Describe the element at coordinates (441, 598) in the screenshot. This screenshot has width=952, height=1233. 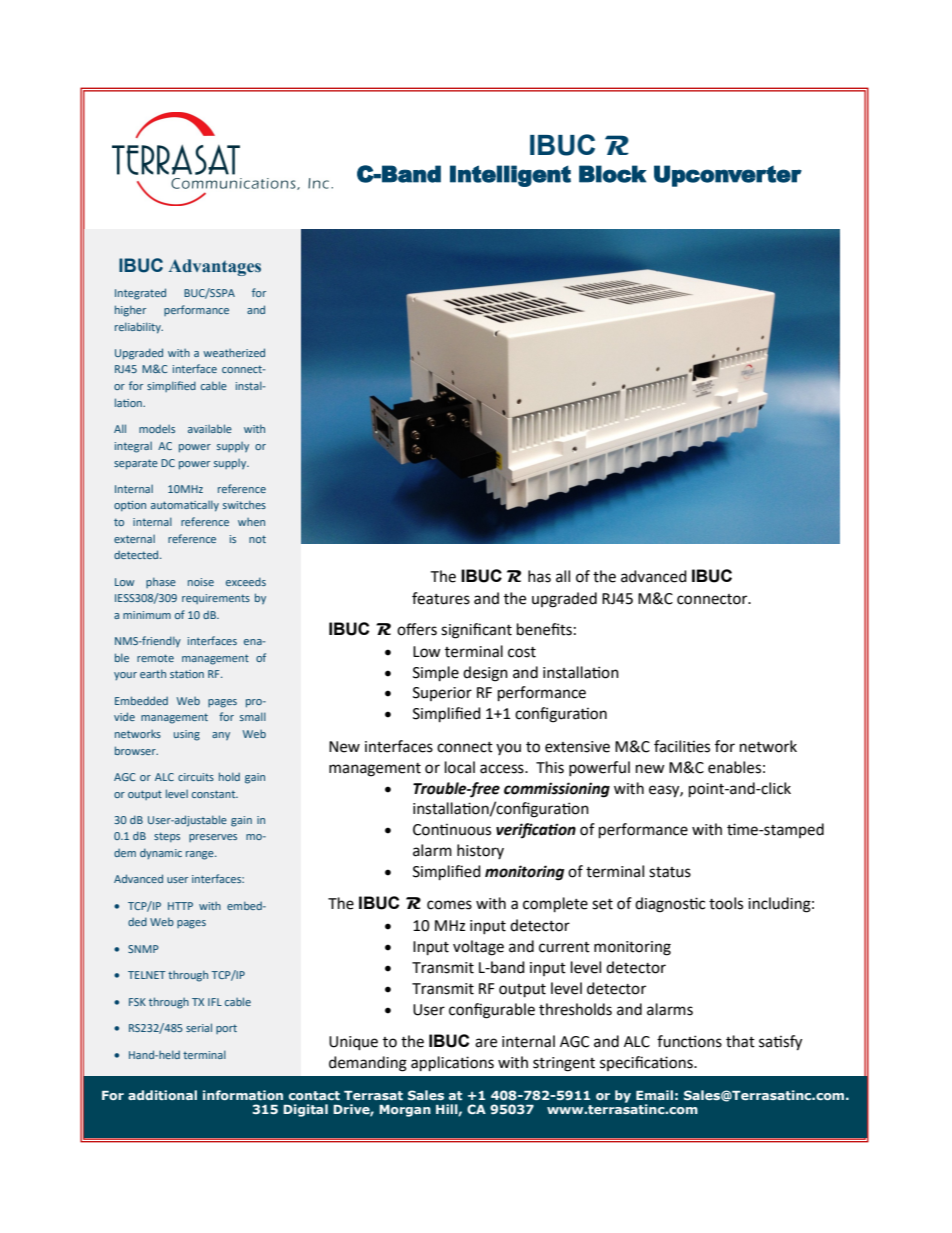
I see `features` at that location.
